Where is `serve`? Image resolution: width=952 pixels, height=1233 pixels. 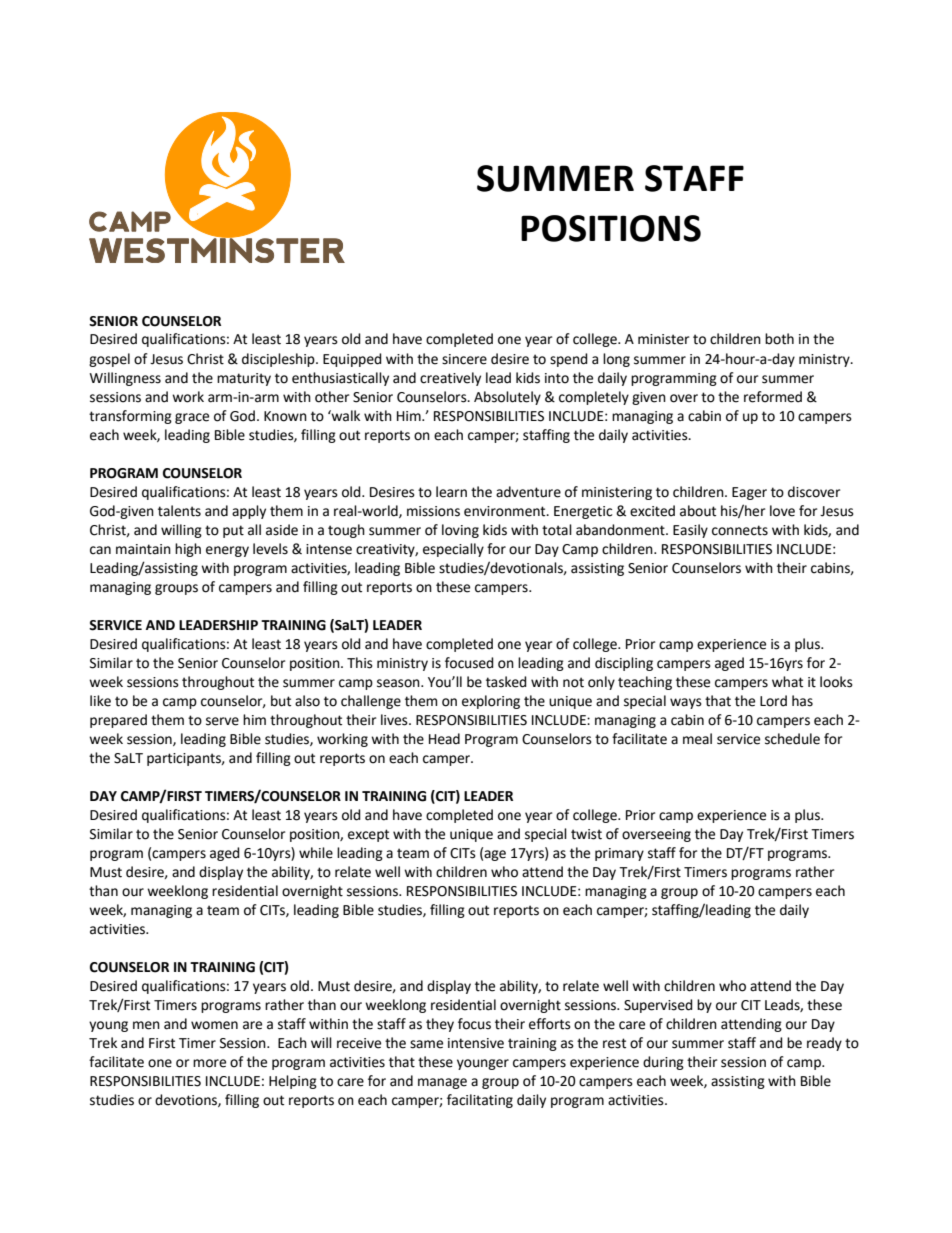 serve is located at coordinates (222, 721).
